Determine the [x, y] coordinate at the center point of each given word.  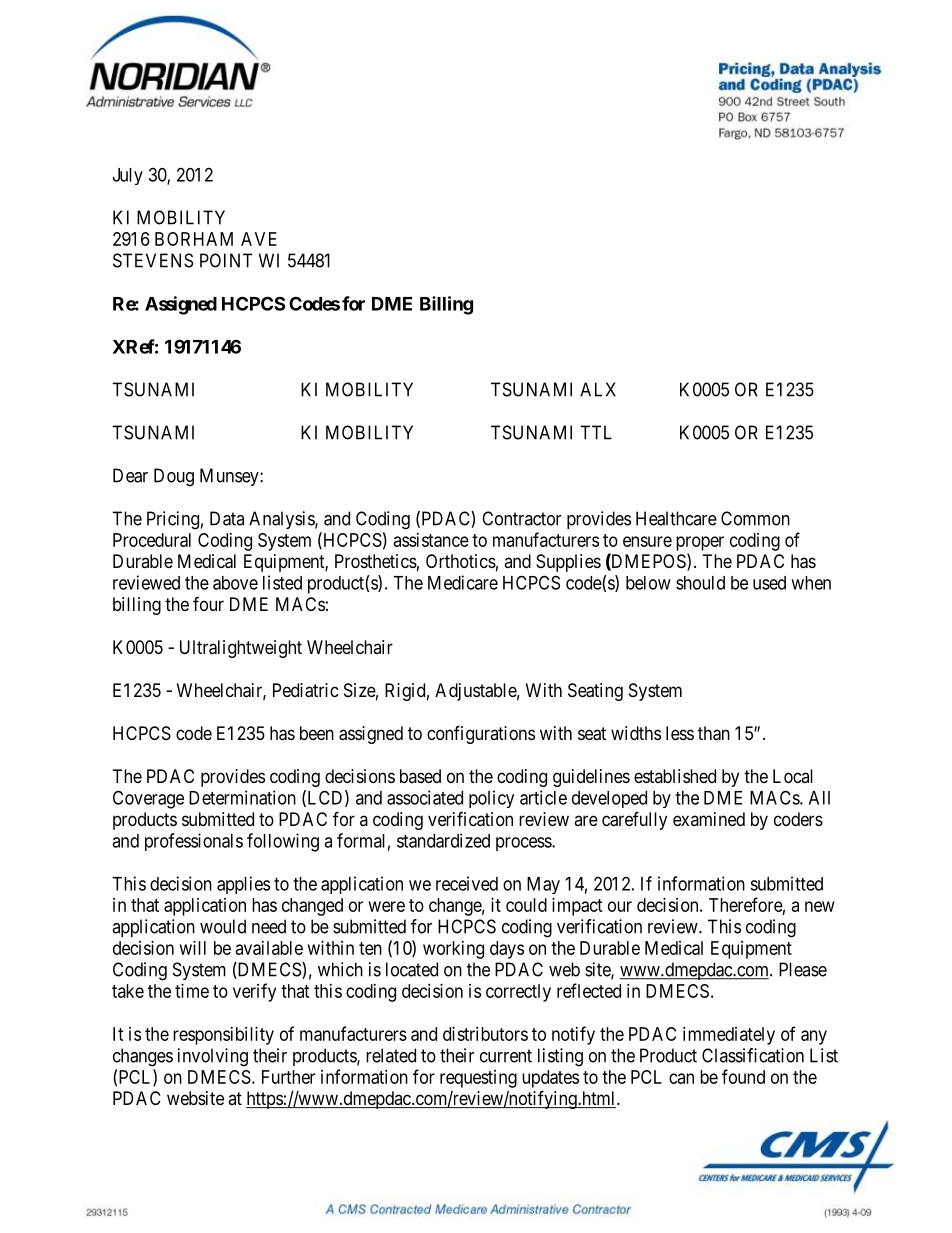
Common [755, 518]
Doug [174, 477]
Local [793, 776]
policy [491, 799]
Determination [242, 797]
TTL [596, 432]
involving [213, 1057]
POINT [226, 260]
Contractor [521, 518]
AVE [259, 239]
